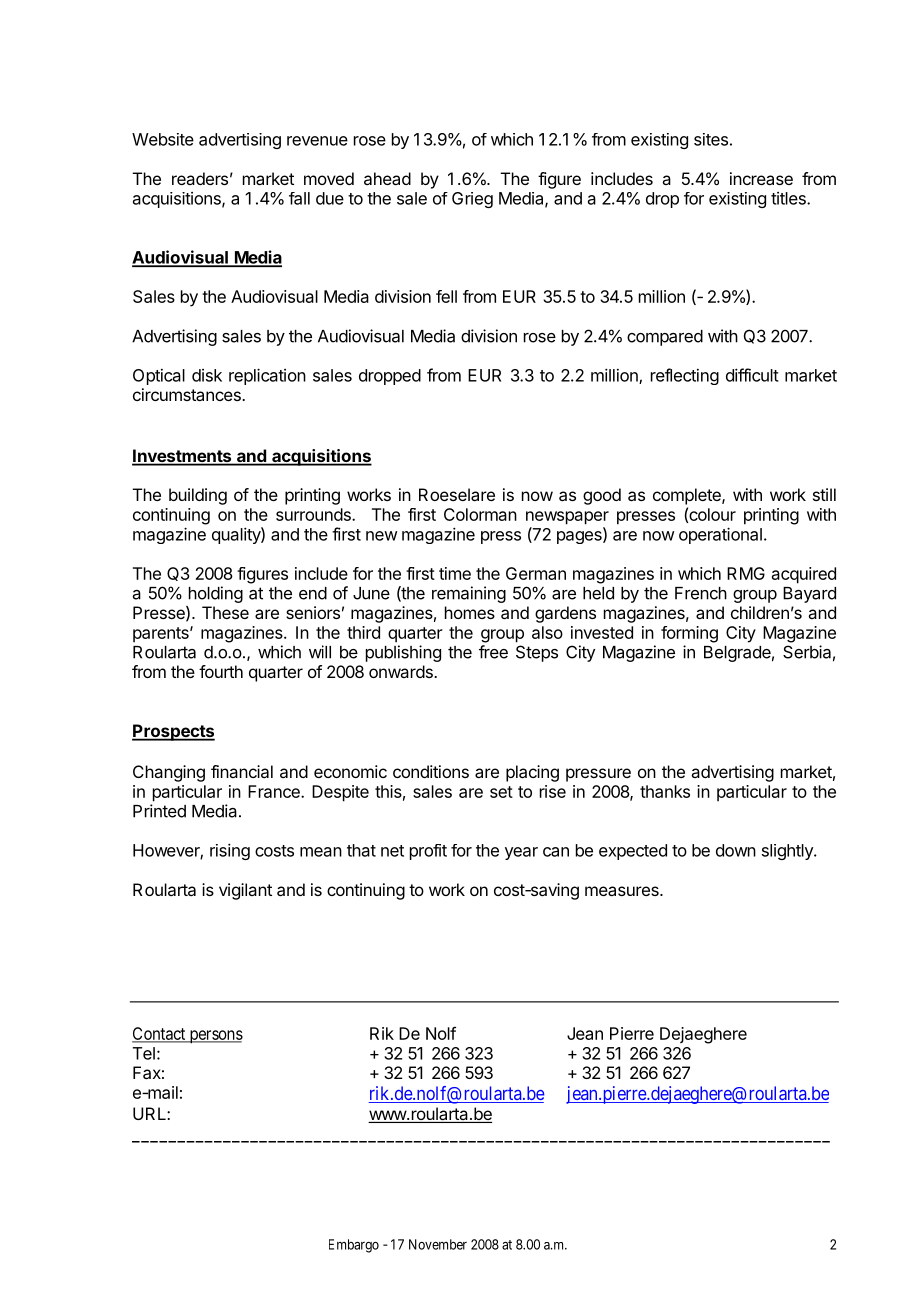  Describe the element at coordinates (761, 178) in the page. I see `increase` at that location.
